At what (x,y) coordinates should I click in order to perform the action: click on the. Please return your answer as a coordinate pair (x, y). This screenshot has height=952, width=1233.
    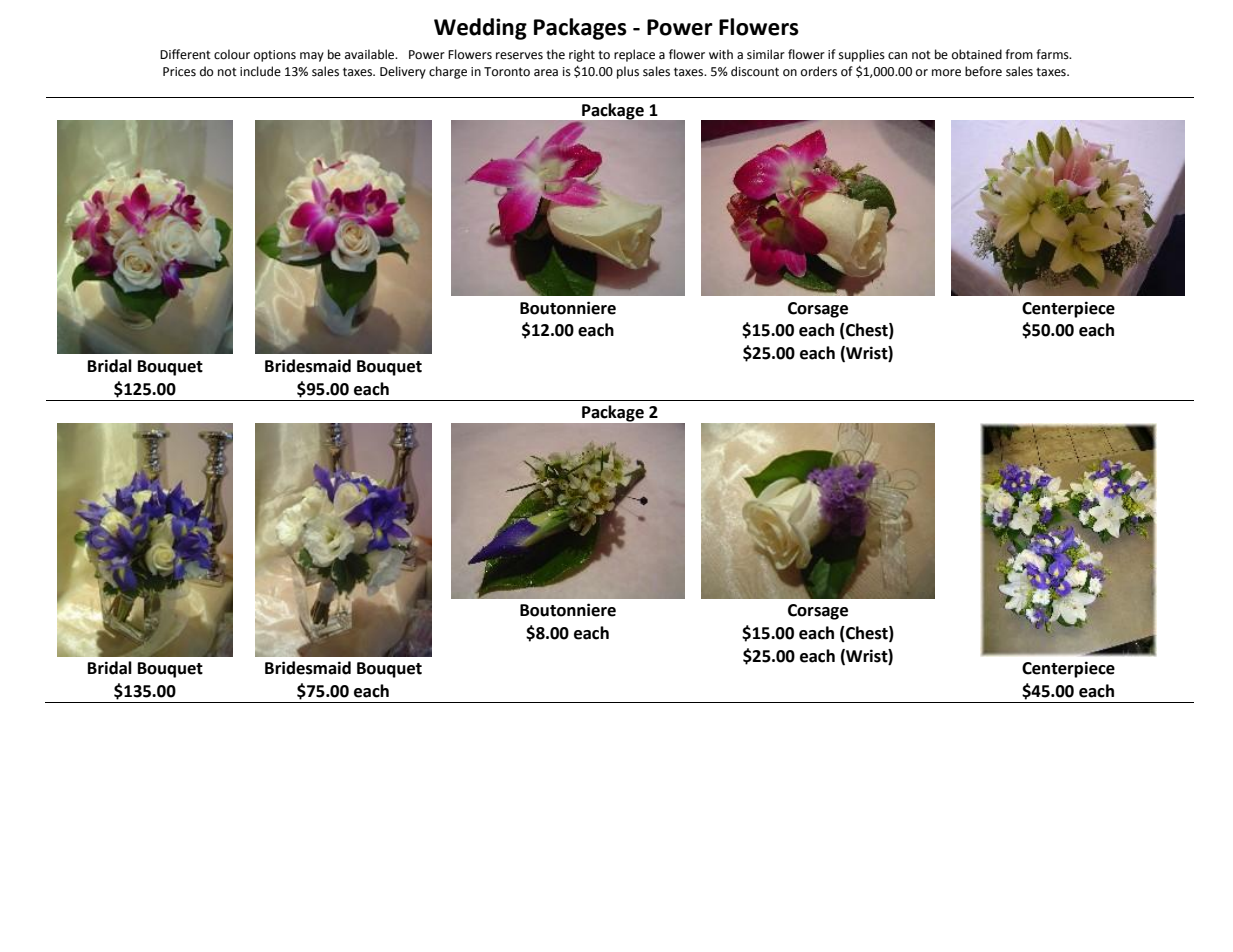
    Looking at the image, I should click on (555, 54).
